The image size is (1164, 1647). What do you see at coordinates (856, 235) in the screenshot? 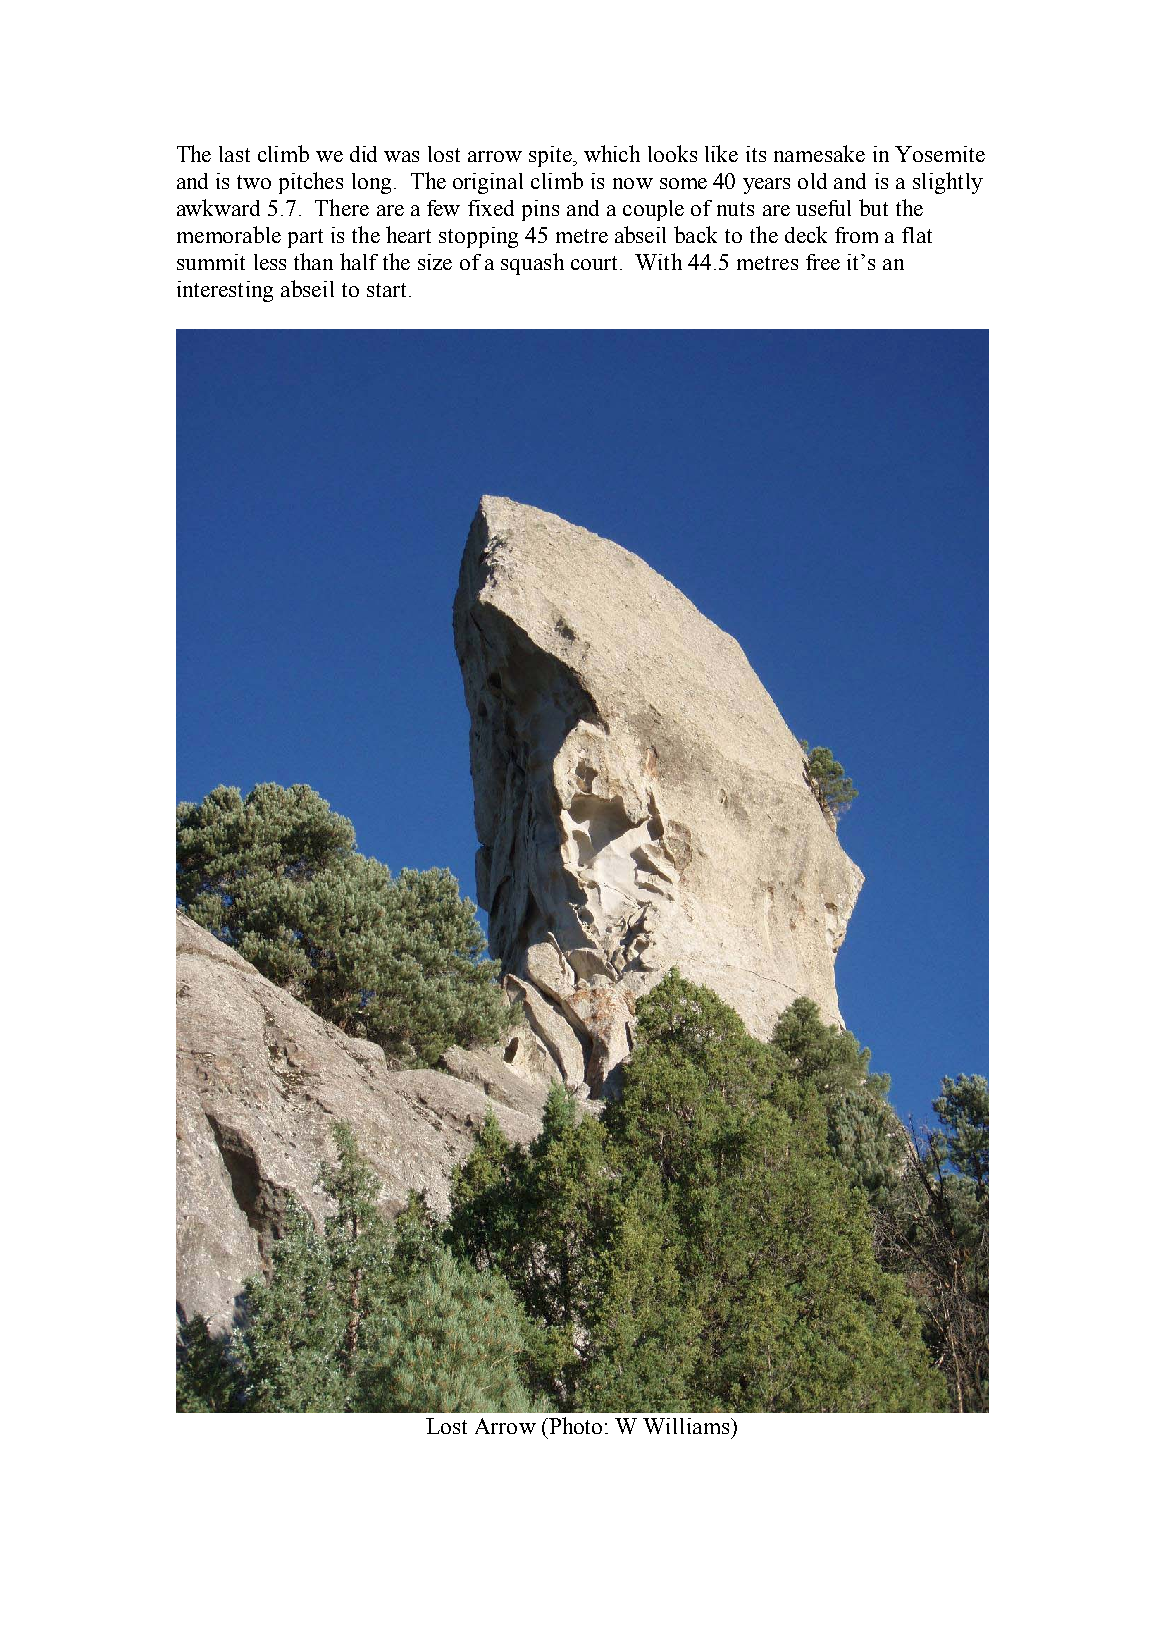
I see `from` at bounding box center [856, 235].
